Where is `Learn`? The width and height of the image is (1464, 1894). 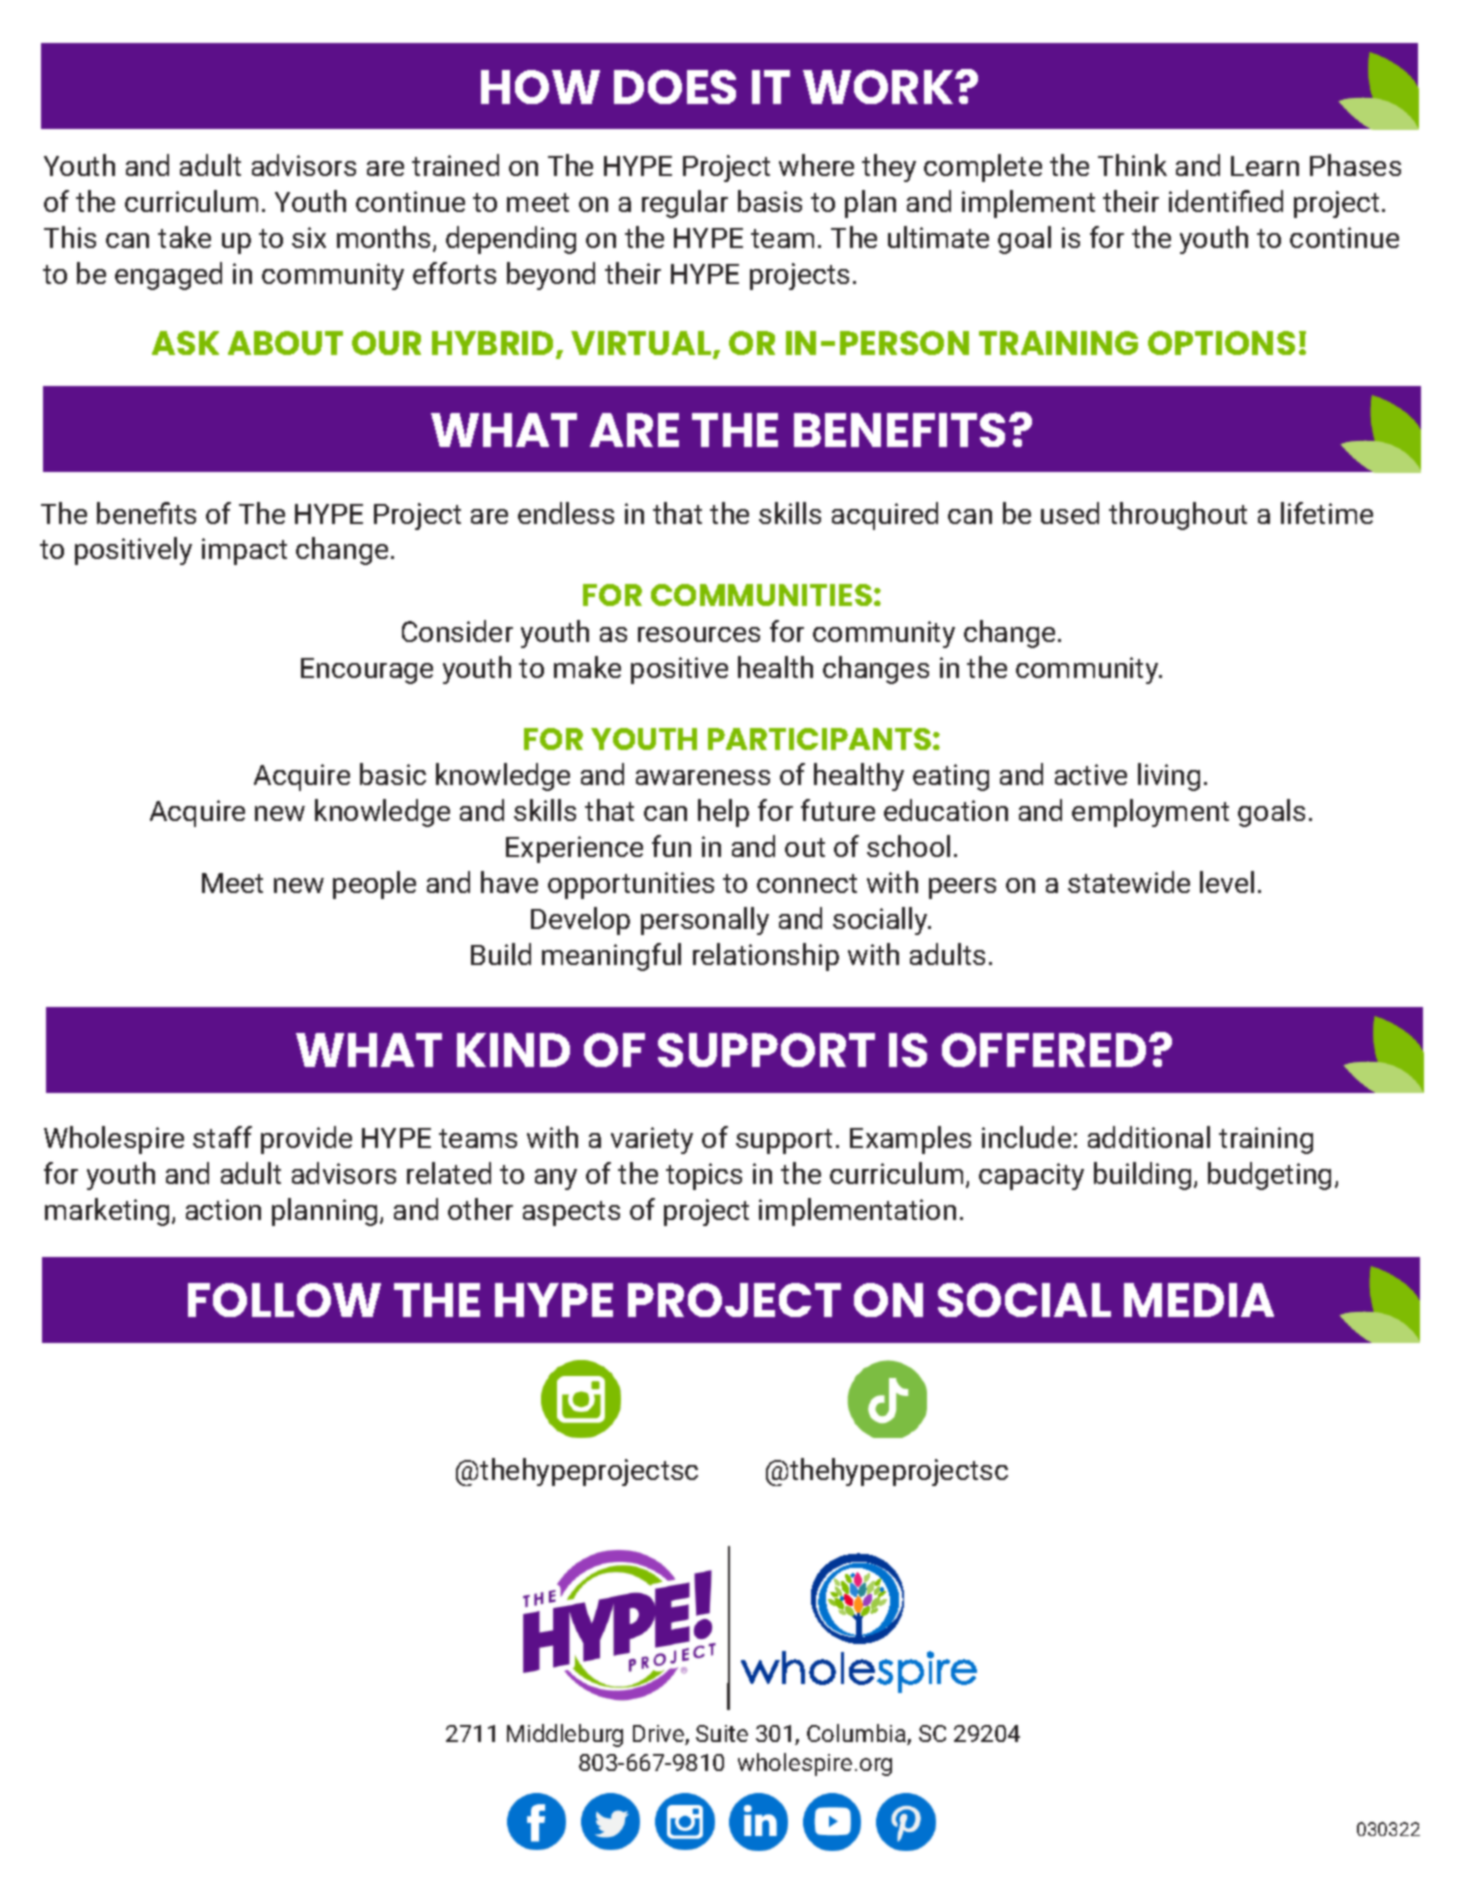 Learn is located at coordinates (1265, 166).
